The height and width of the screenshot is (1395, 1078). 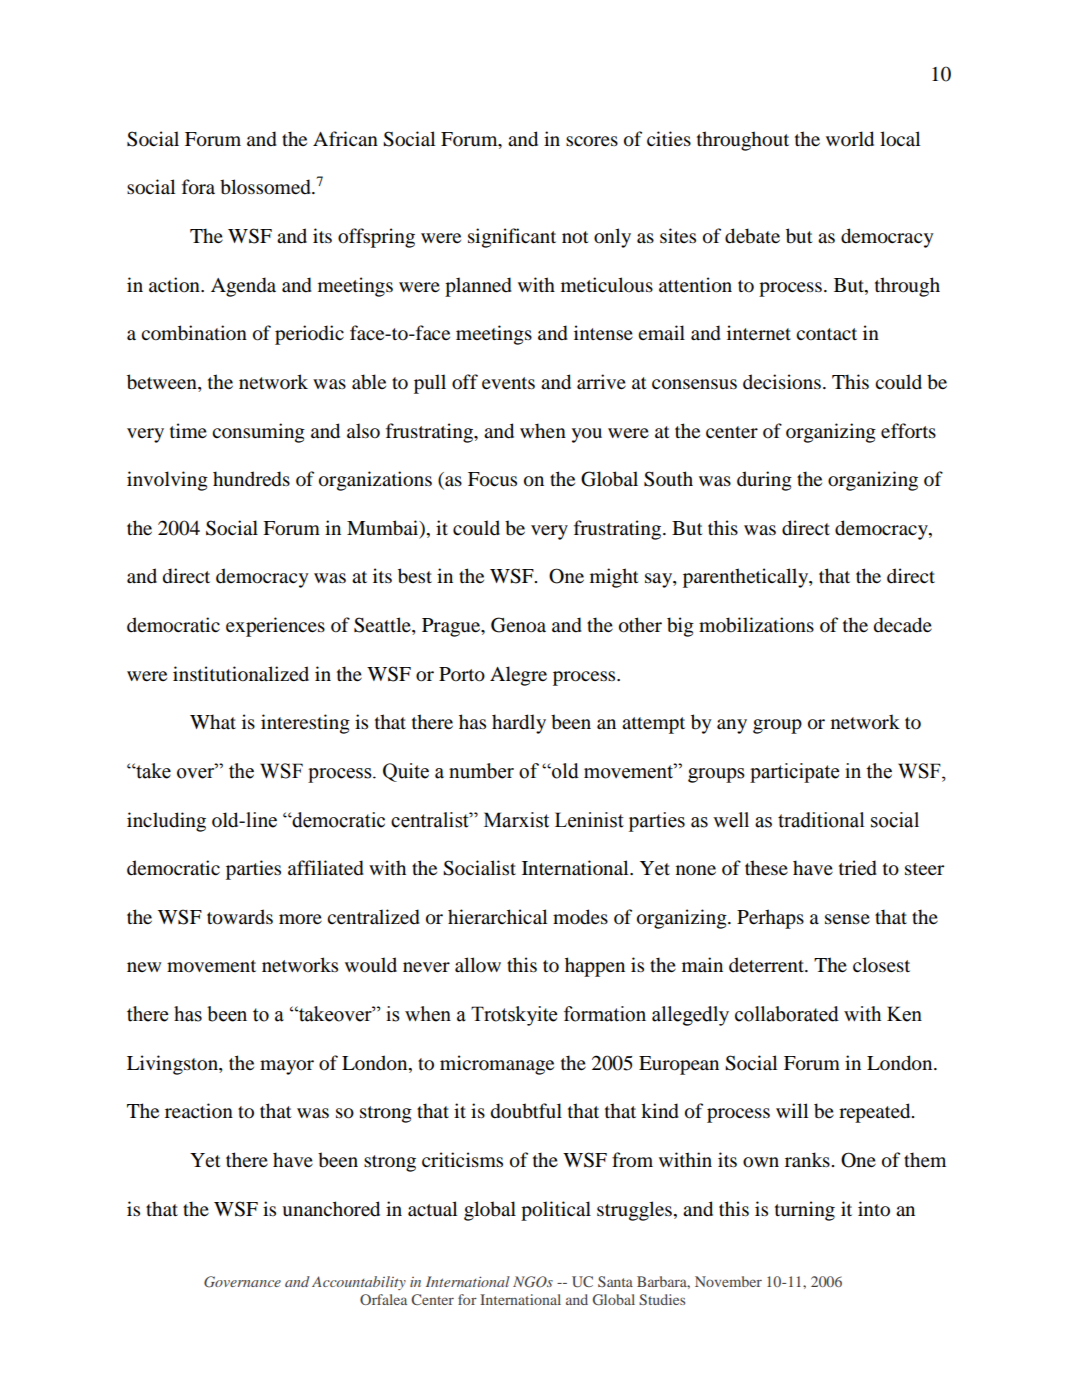 What do you see at coordinates (519, 724) in the screenshot?
I see `hardly` at bounding box center [519, 724].
